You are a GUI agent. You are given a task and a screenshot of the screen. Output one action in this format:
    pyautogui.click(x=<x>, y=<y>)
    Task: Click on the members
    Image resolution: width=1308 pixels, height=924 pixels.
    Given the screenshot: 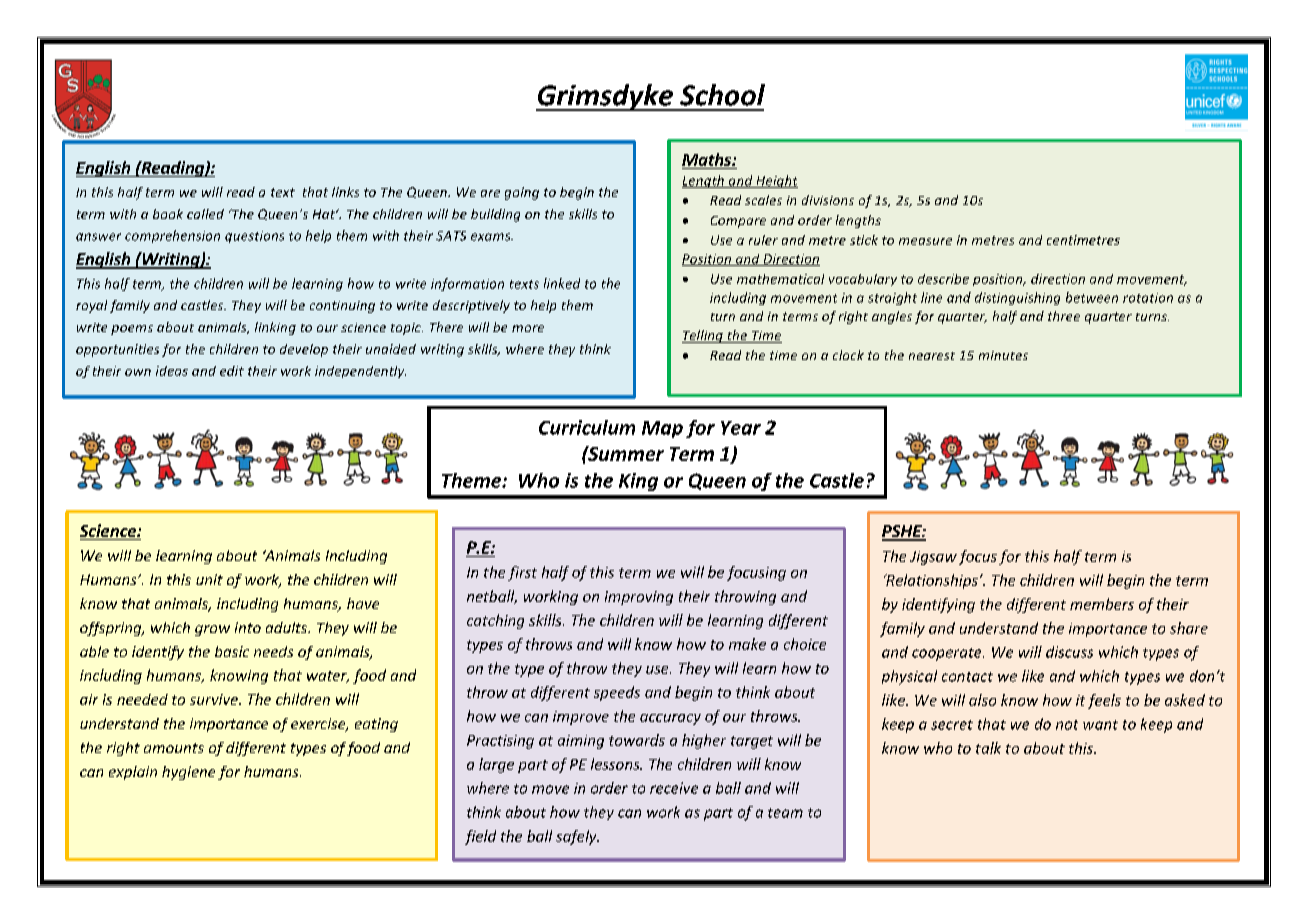 What is the action you would take?
    pyautogui.click(x=1102, y=604)
